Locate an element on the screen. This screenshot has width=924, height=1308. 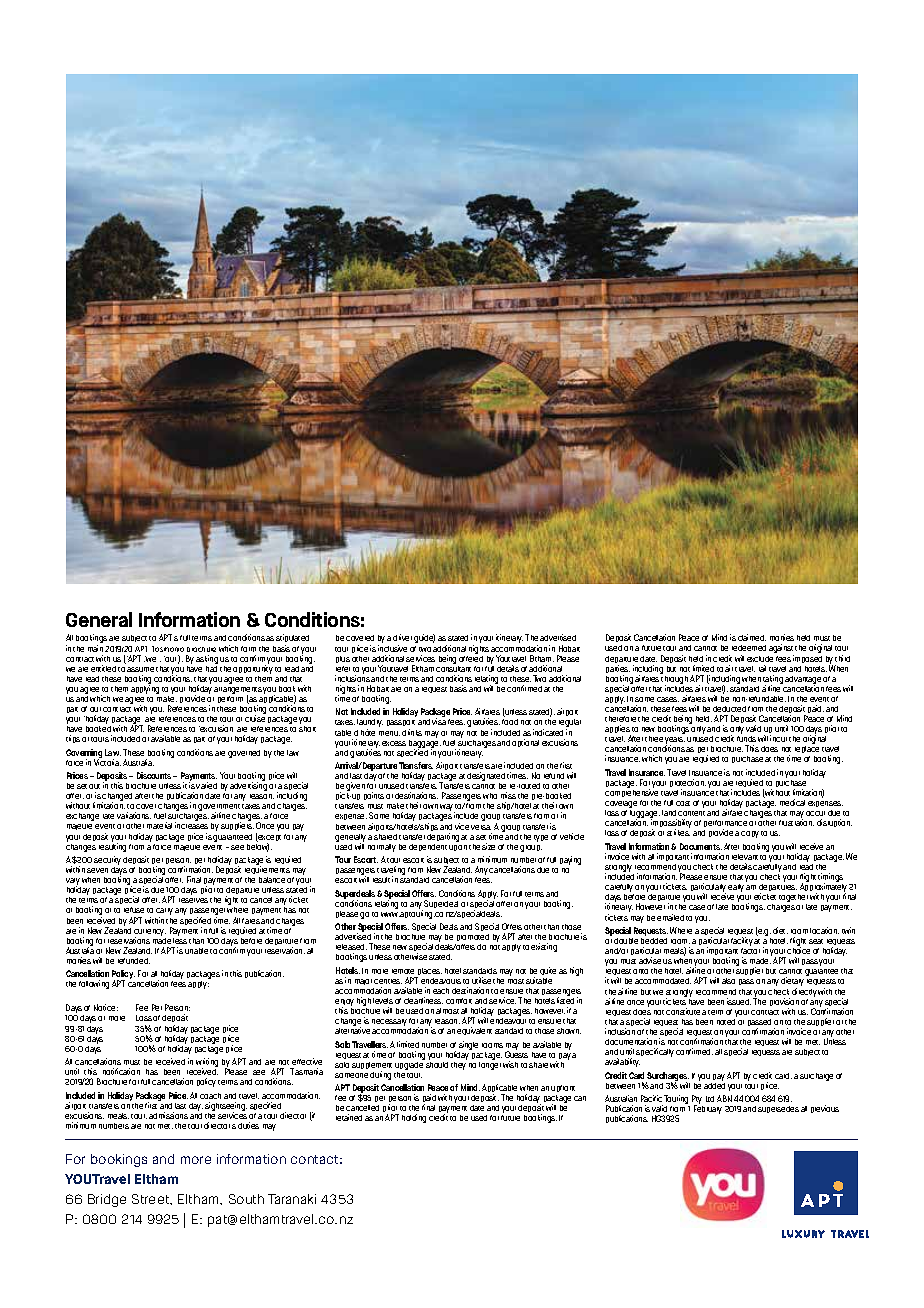
exclude is located at coordinates (760, 659).
